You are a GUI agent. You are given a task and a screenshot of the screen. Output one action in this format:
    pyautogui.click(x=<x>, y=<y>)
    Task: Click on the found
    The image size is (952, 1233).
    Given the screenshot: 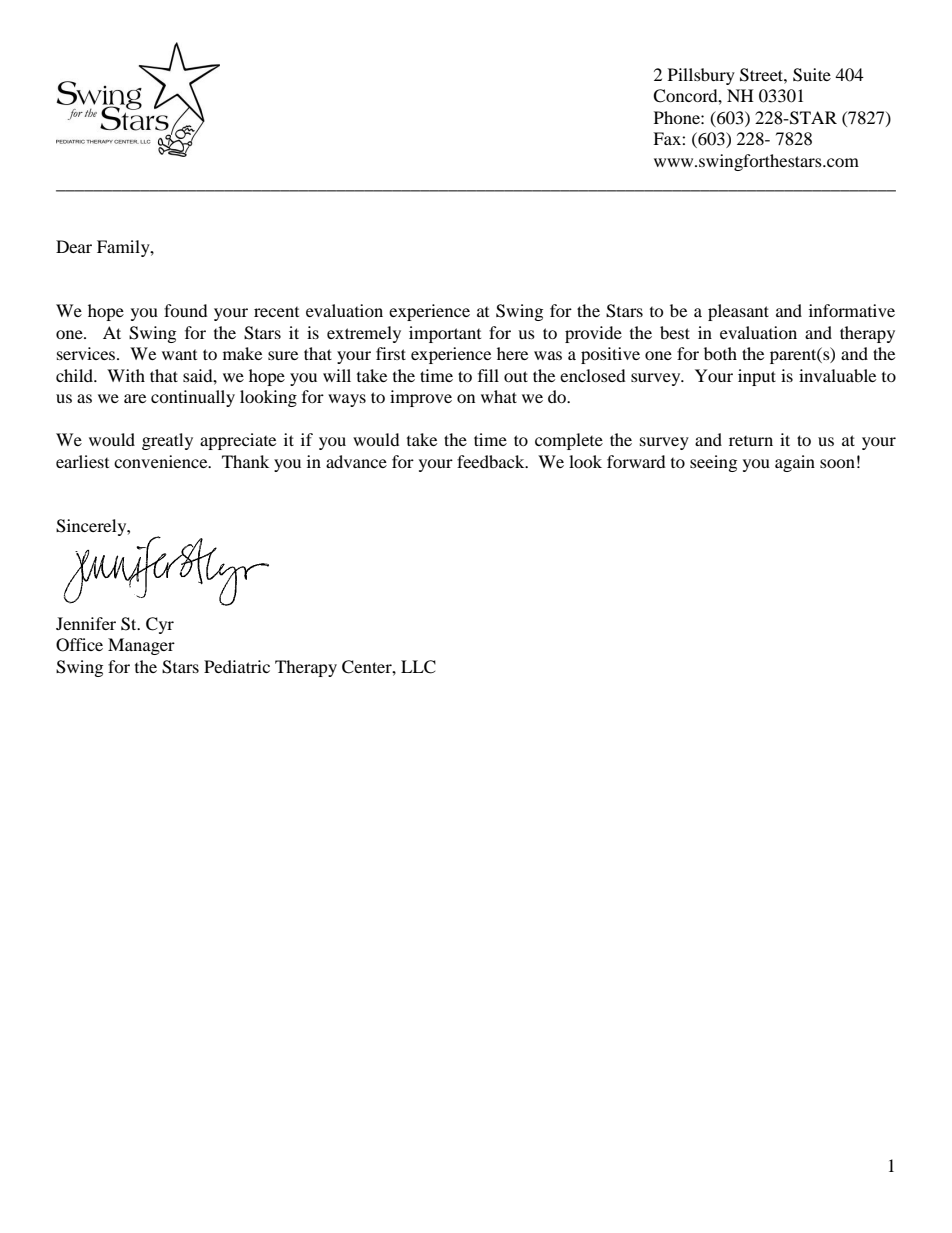 What is the action you would take?
    pyautogui.click(x=186, y=310)
